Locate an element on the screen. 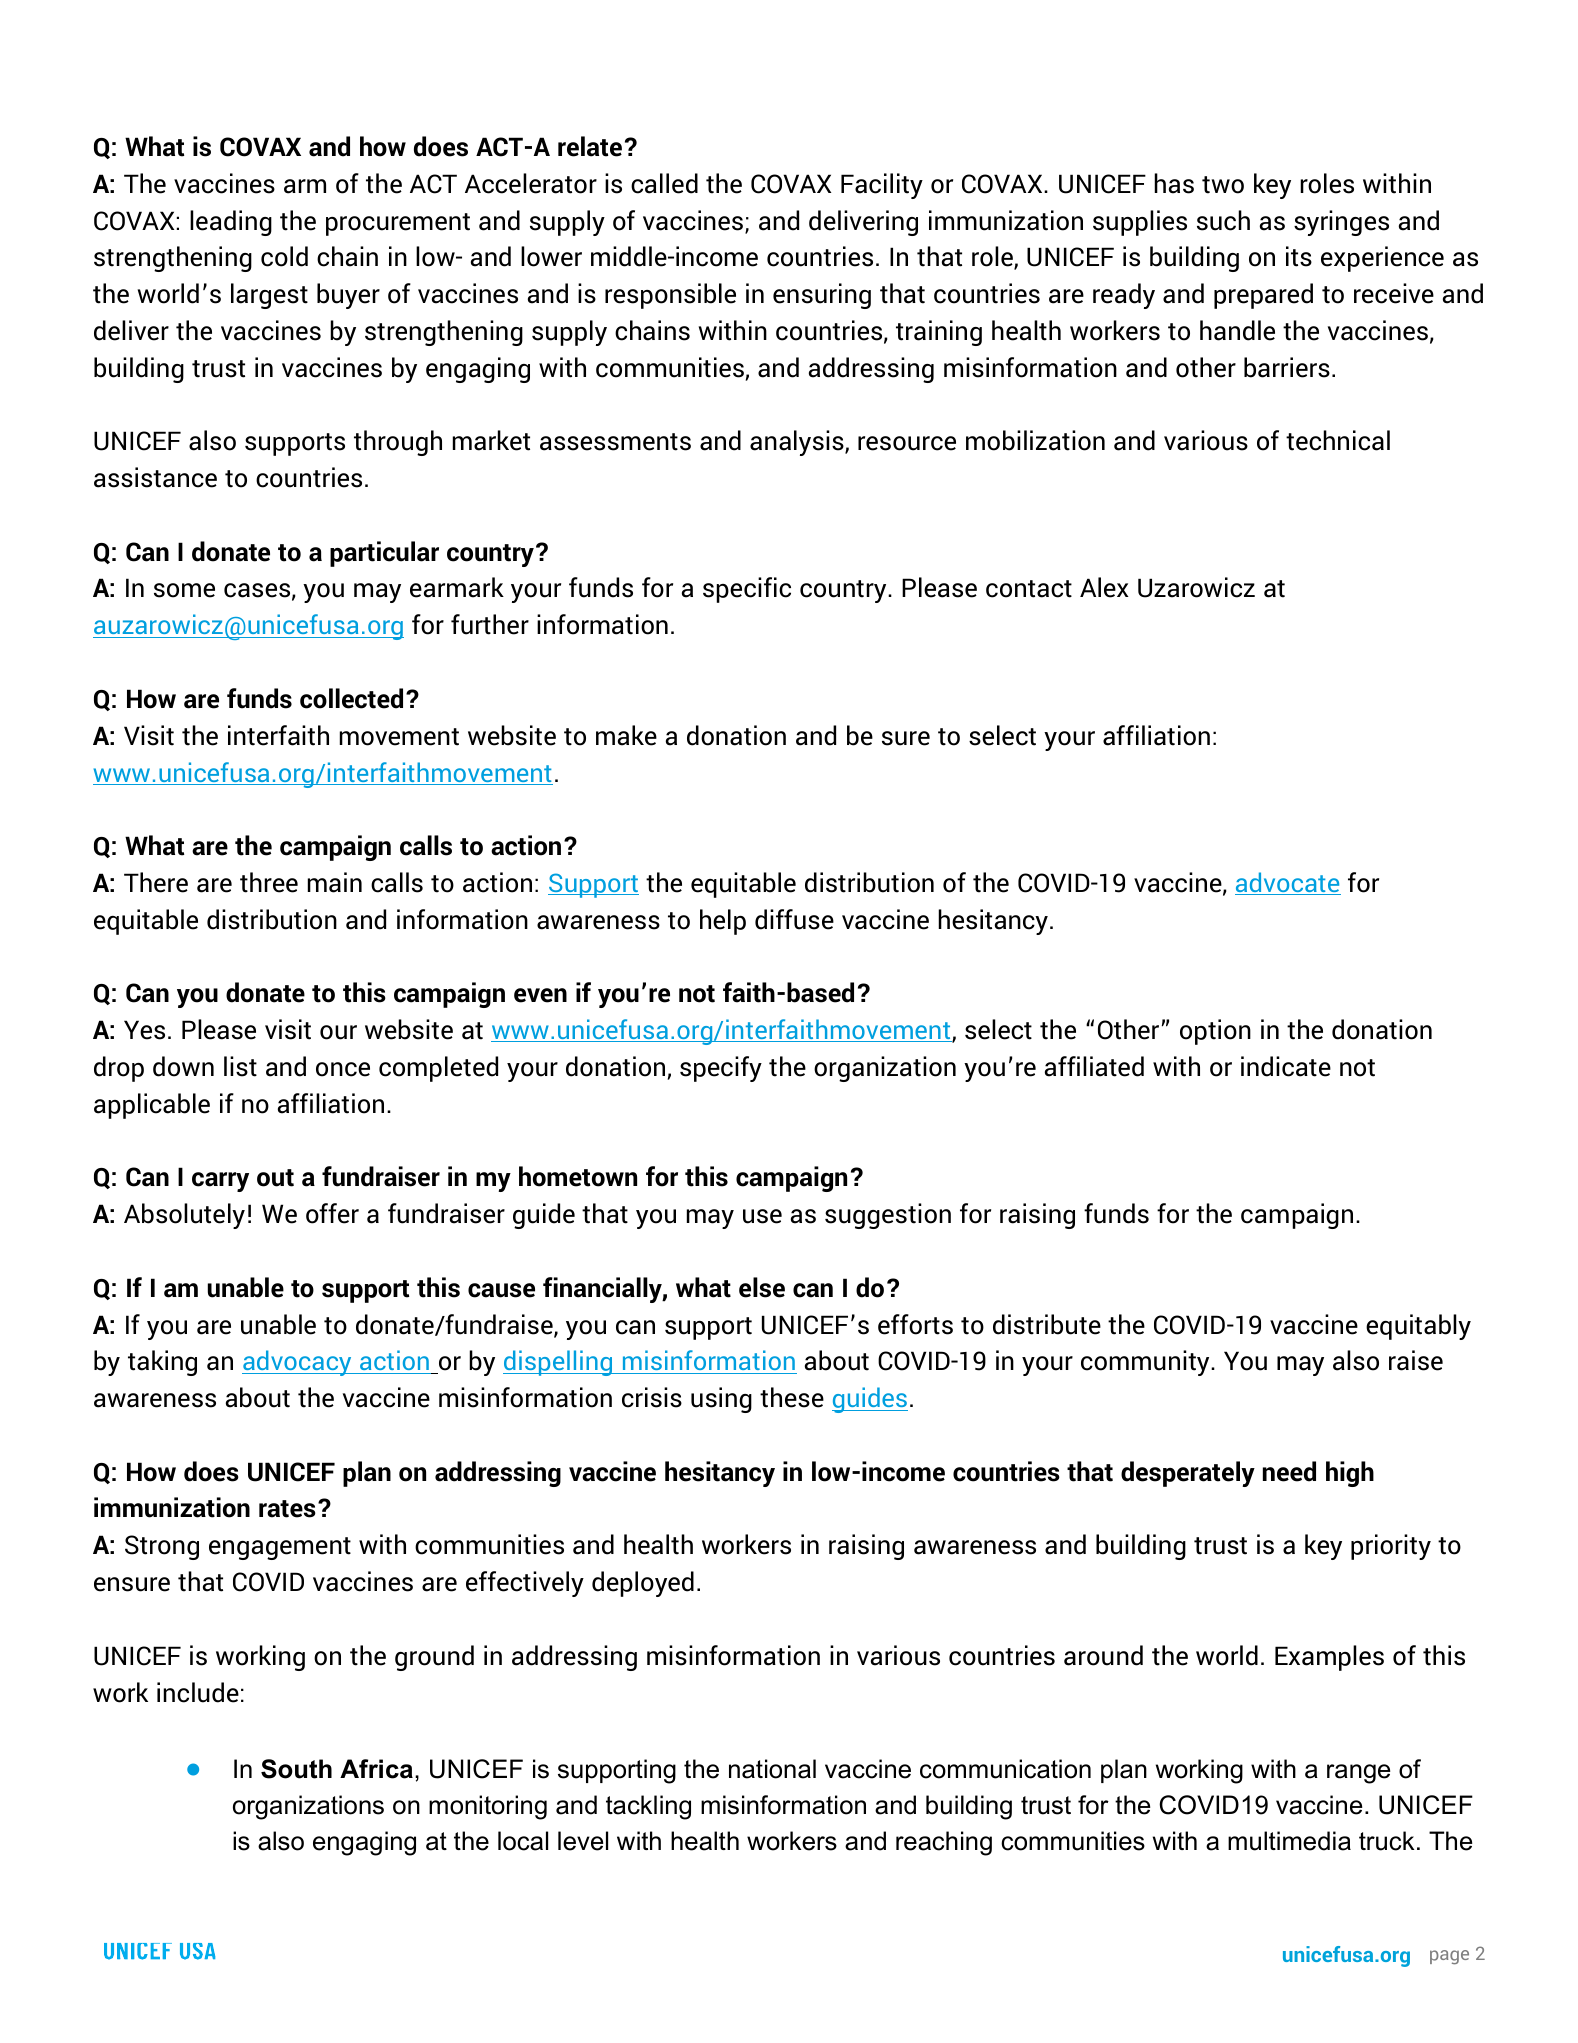 This screenshot has width=1578, height=2043. offer is located at coordinates (332, 1213).
